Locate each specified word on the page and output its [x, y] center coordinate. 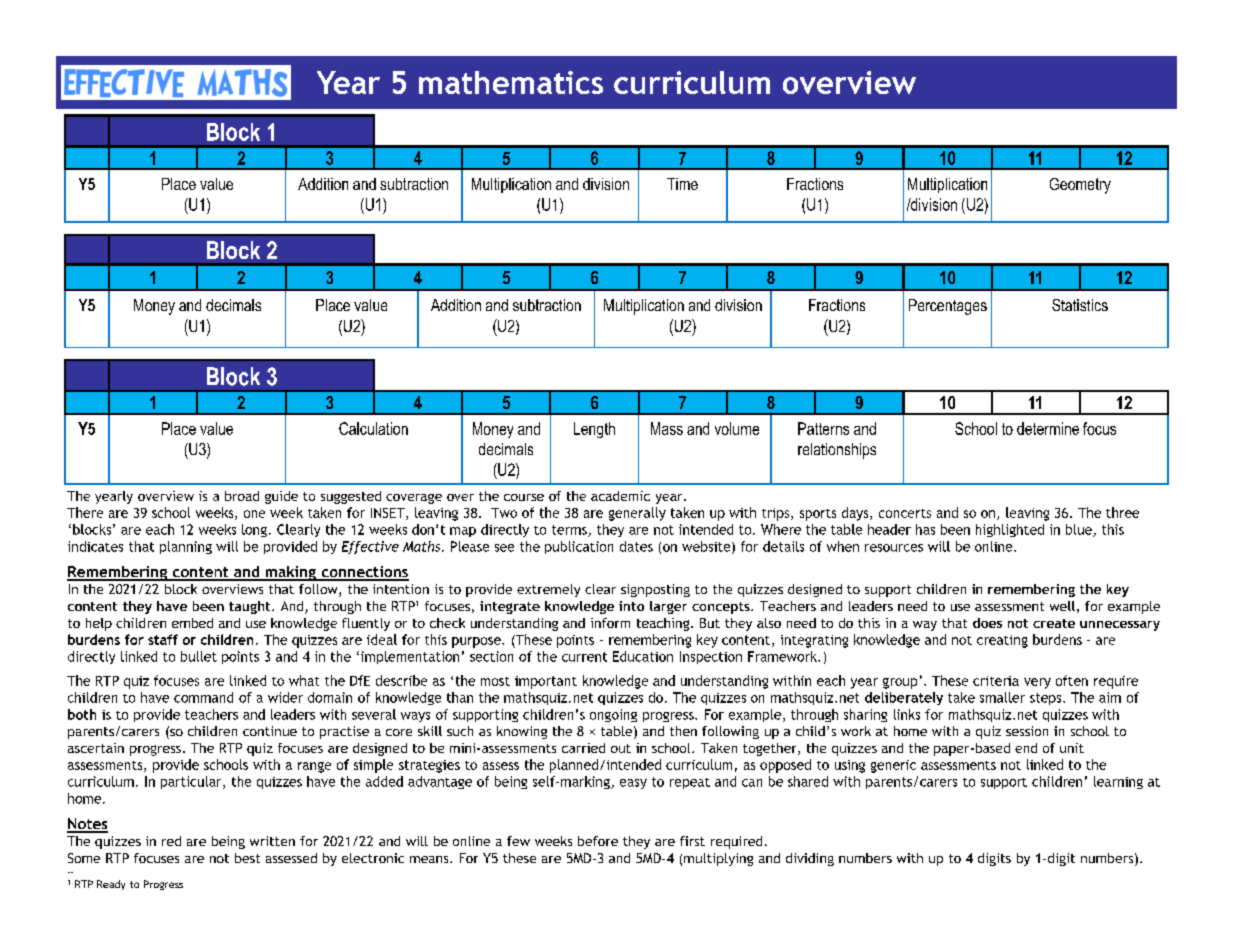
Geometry [1080, 186]
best [247, 858]
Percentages [948, 307]
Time [682, 184]
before [598, 841]
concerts [905, 513]
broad [242, 496]
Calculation [373, 428]
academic [620, 496]
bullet [199, 656]
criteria [996, 681]
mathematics [511, 82]
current [584, 657]
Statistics [1080, 305]
